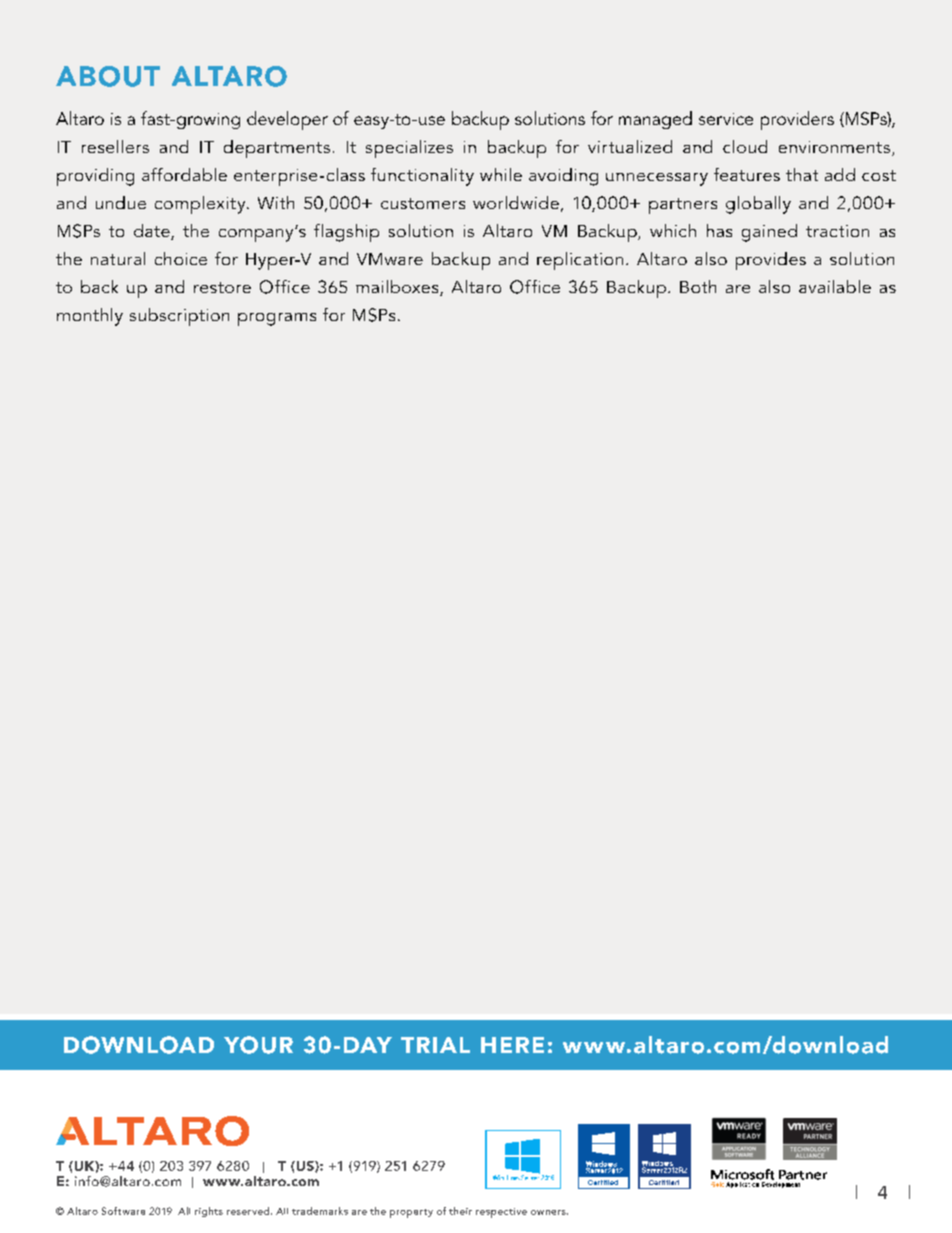 The image size is (952, 1233). I want to click on programs, so click(277, 319).
